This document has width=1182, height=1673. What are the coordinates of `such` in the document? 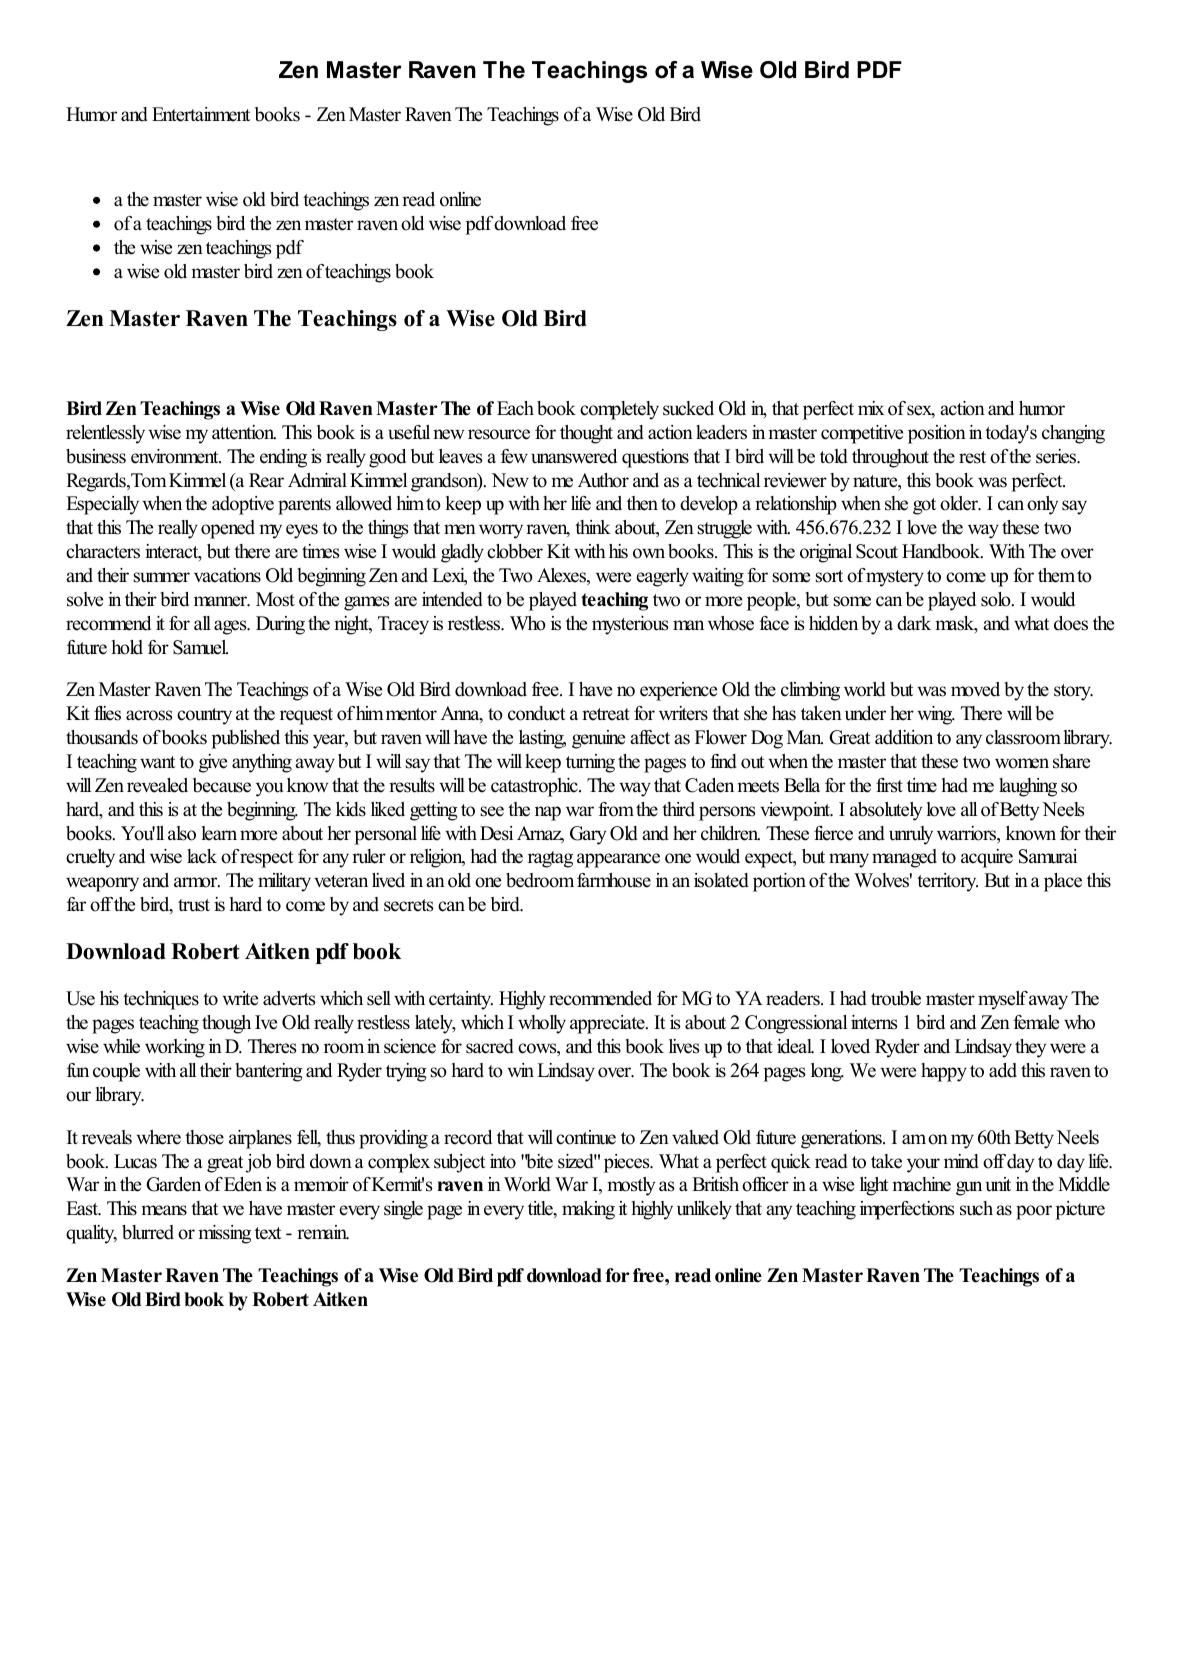 It's located at (976, 1208).
